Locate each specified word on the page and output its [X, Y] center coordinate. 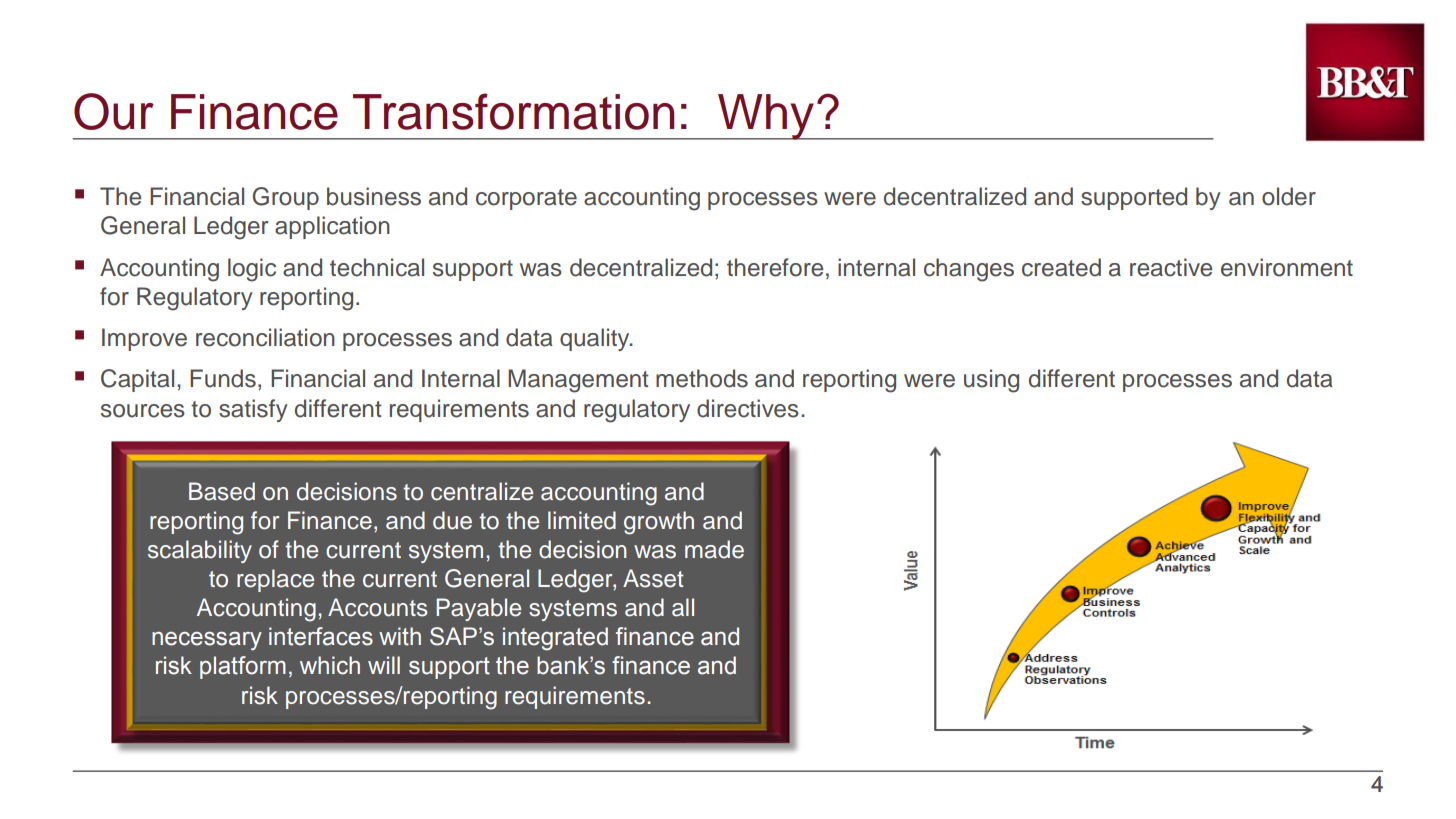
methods [702, 378]
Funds [223, 378]
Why [766, 117]
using [991, 381]
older [1289, 196]
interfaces [321, 636]
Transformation [513, 111]
